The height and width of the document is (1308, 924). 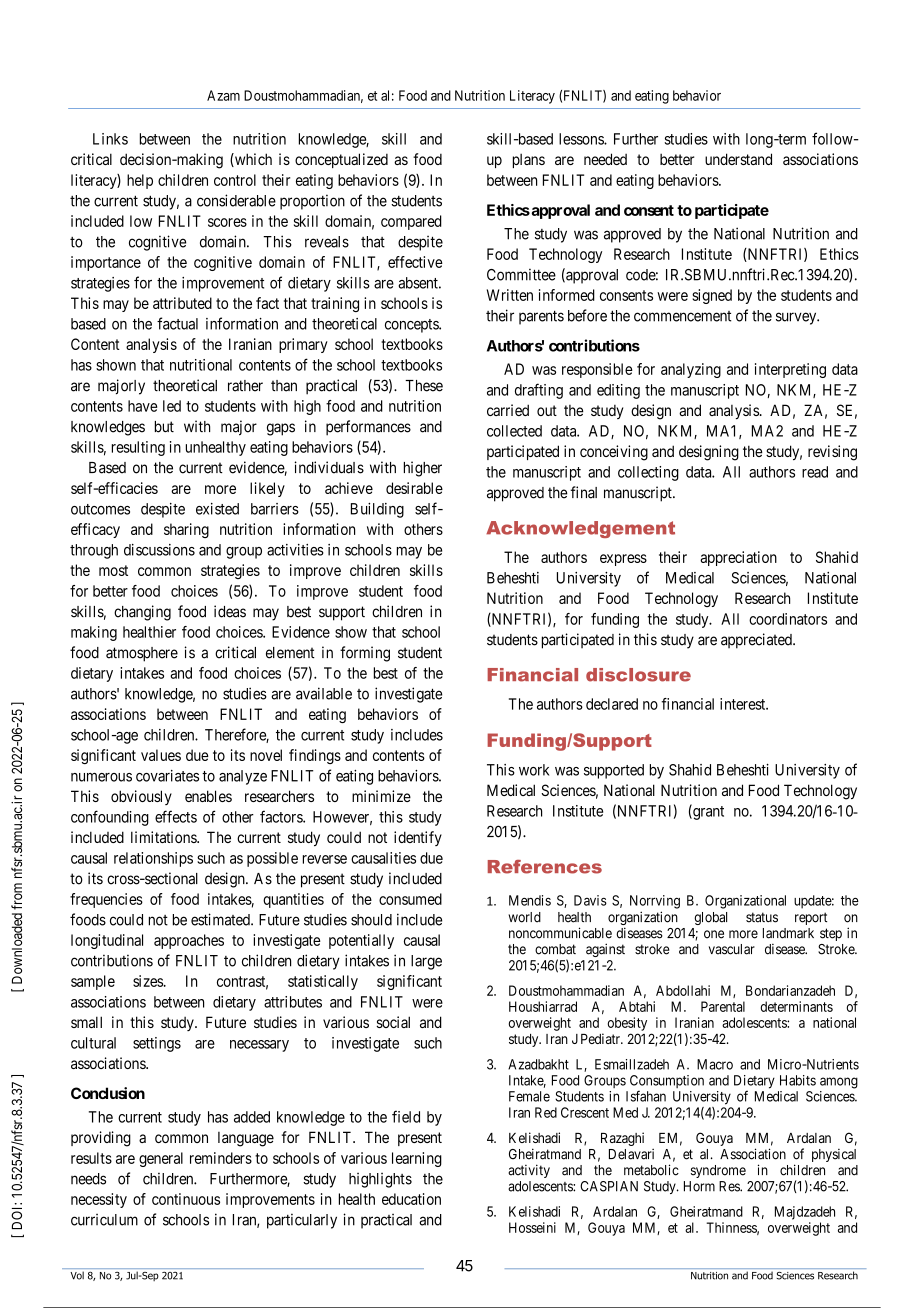 I want to click on plans, so click(x=529, y=160).
